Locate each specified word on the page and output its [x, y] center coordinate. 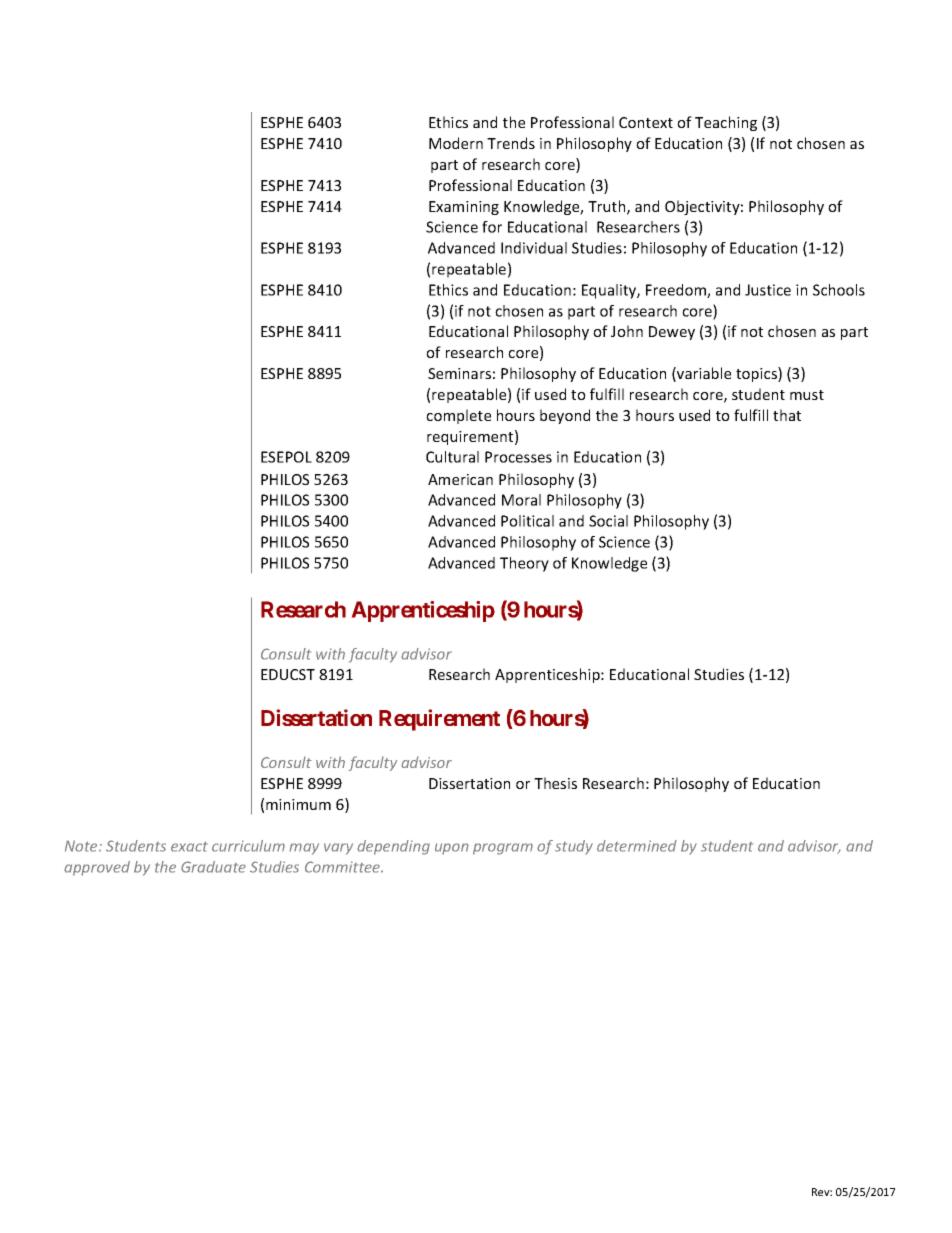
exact [189, 846]
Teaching [726, 123]
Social [608, 521]
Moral [521, 500]
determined [637, 846]
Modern [456, 143]
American [460, 479]
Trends [511, 143]
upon [452, 849]
